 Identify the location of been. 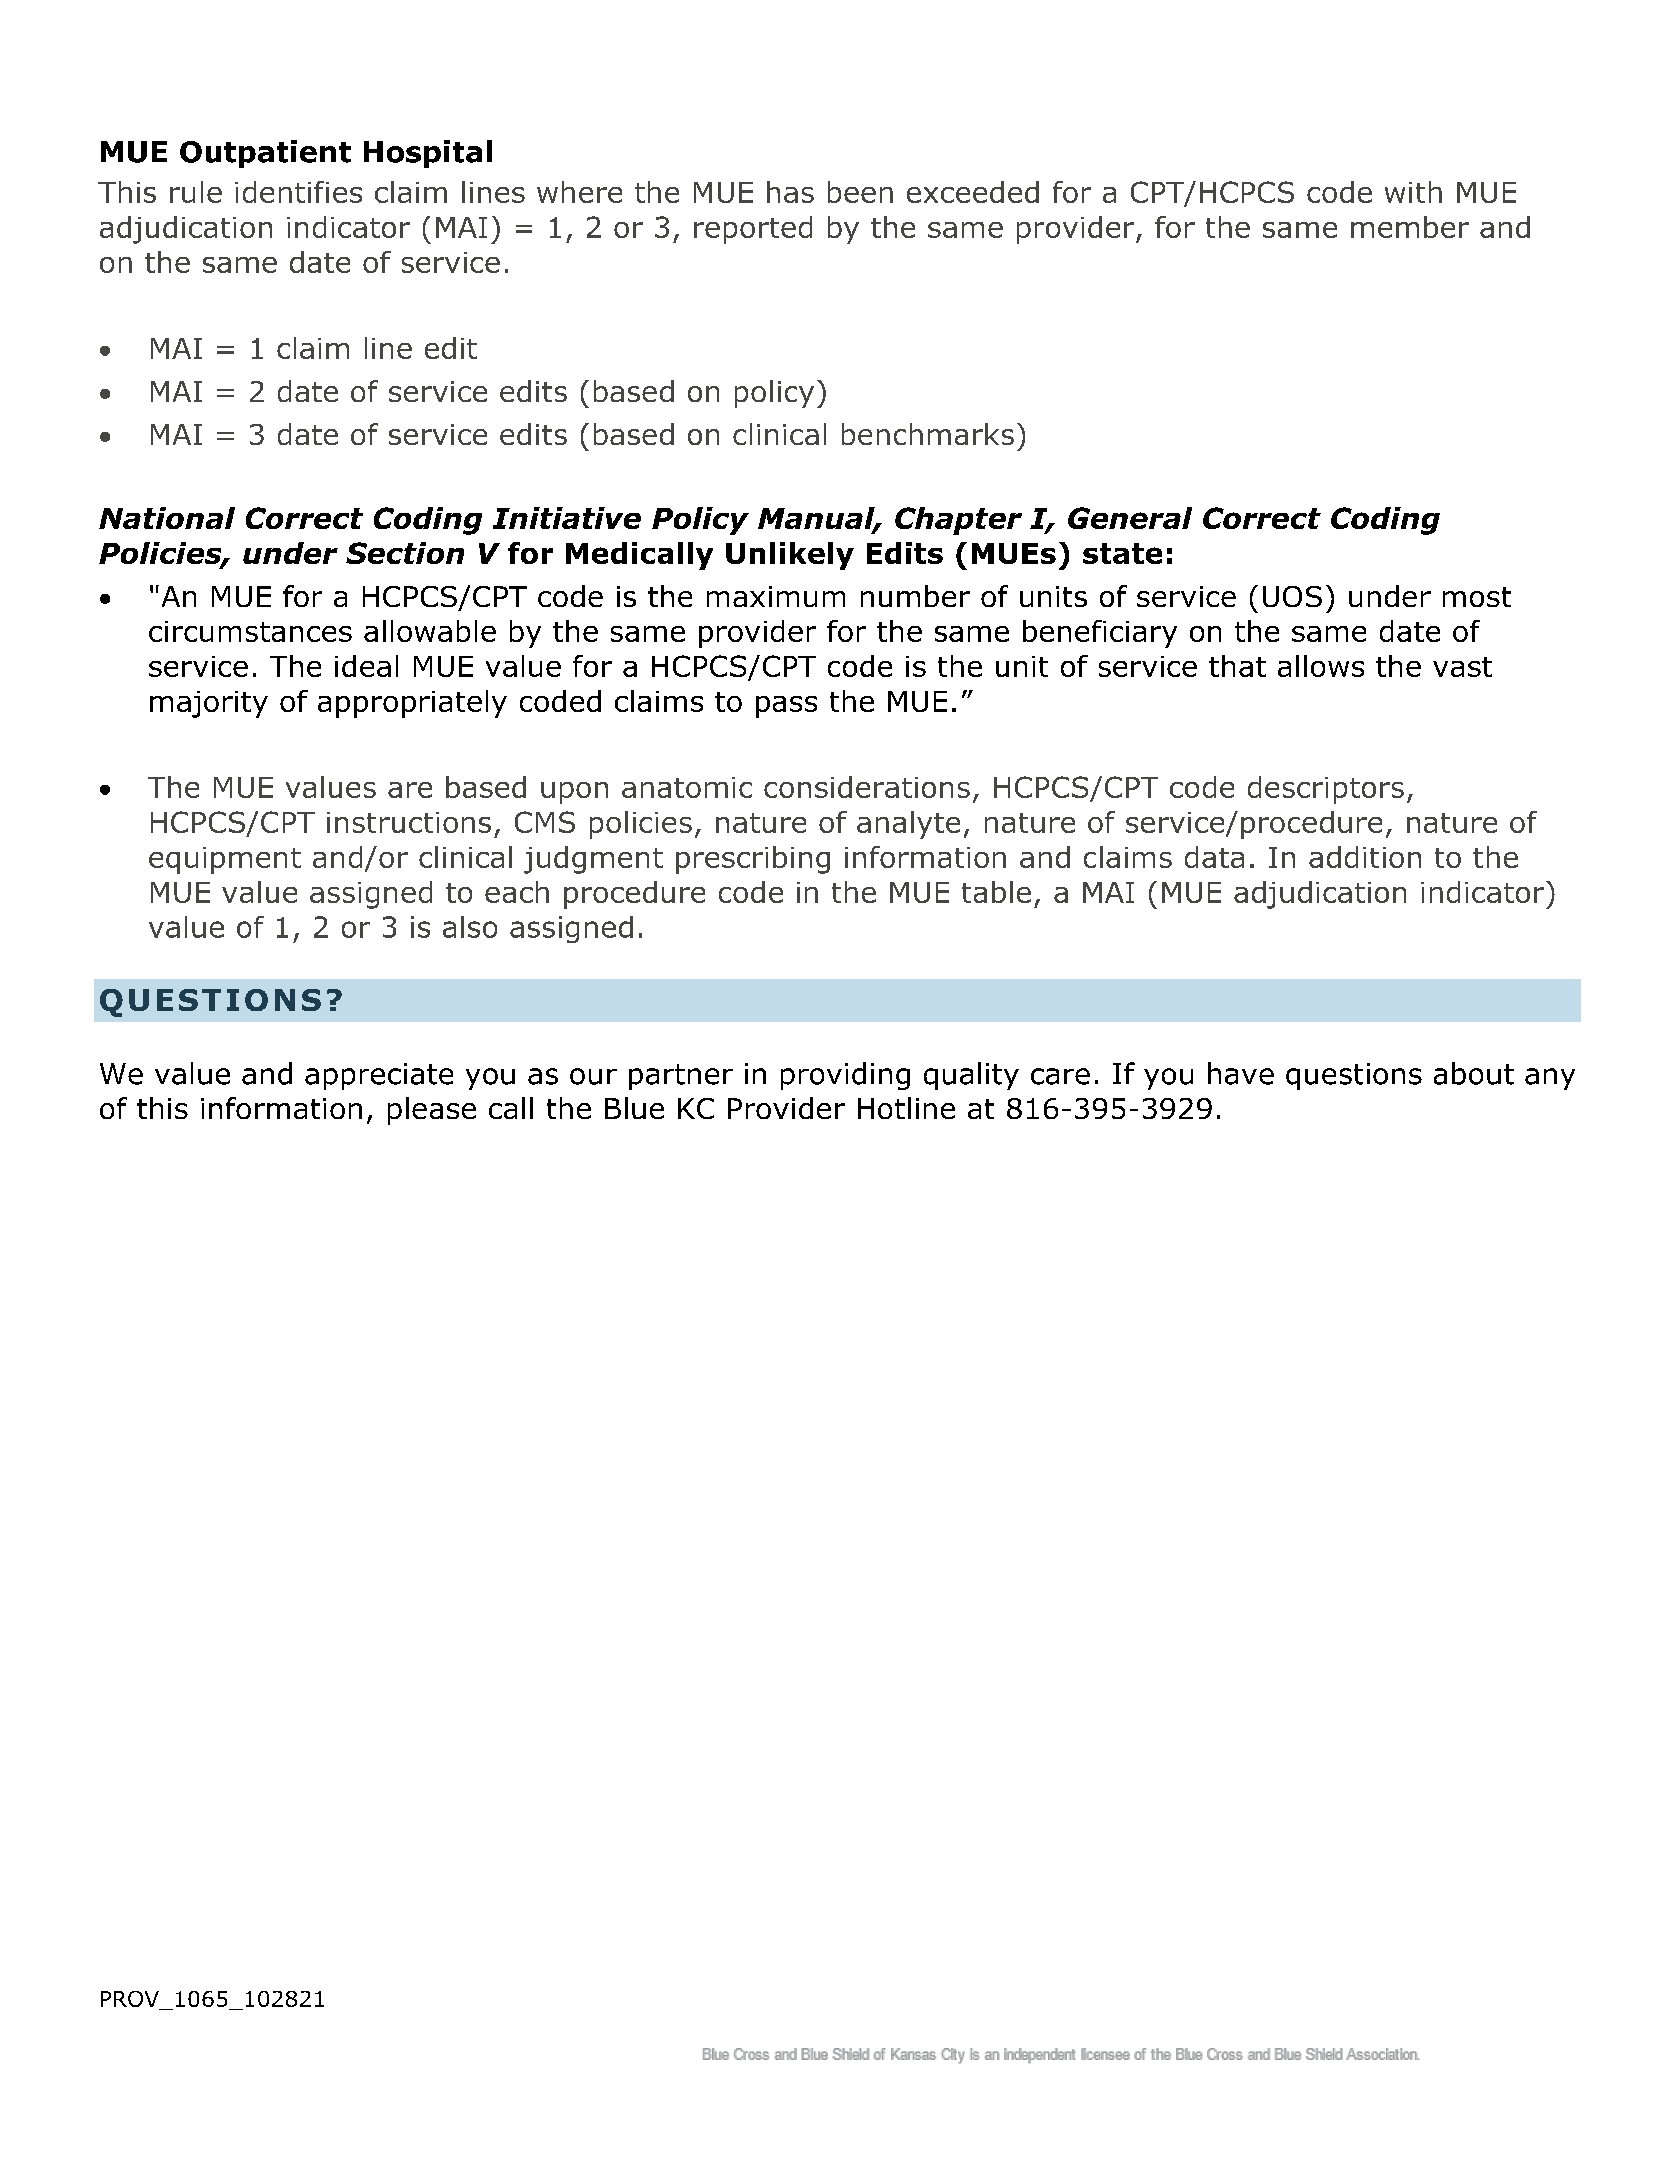
(860, 192).
